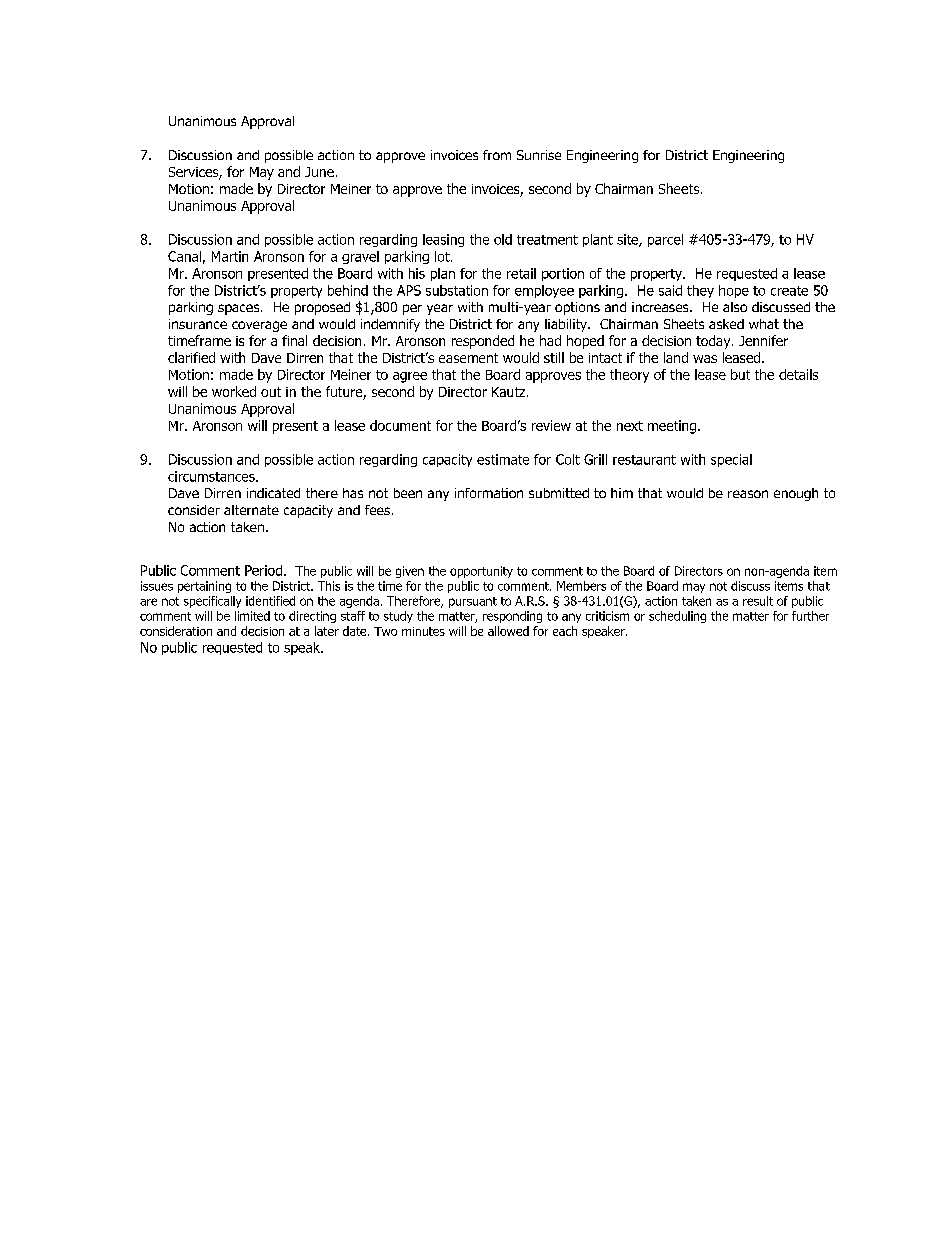 This document has height=1233, width=952. Describe the element at coordinates (539, 155) in the document. I see `Sunrise` at that location.
